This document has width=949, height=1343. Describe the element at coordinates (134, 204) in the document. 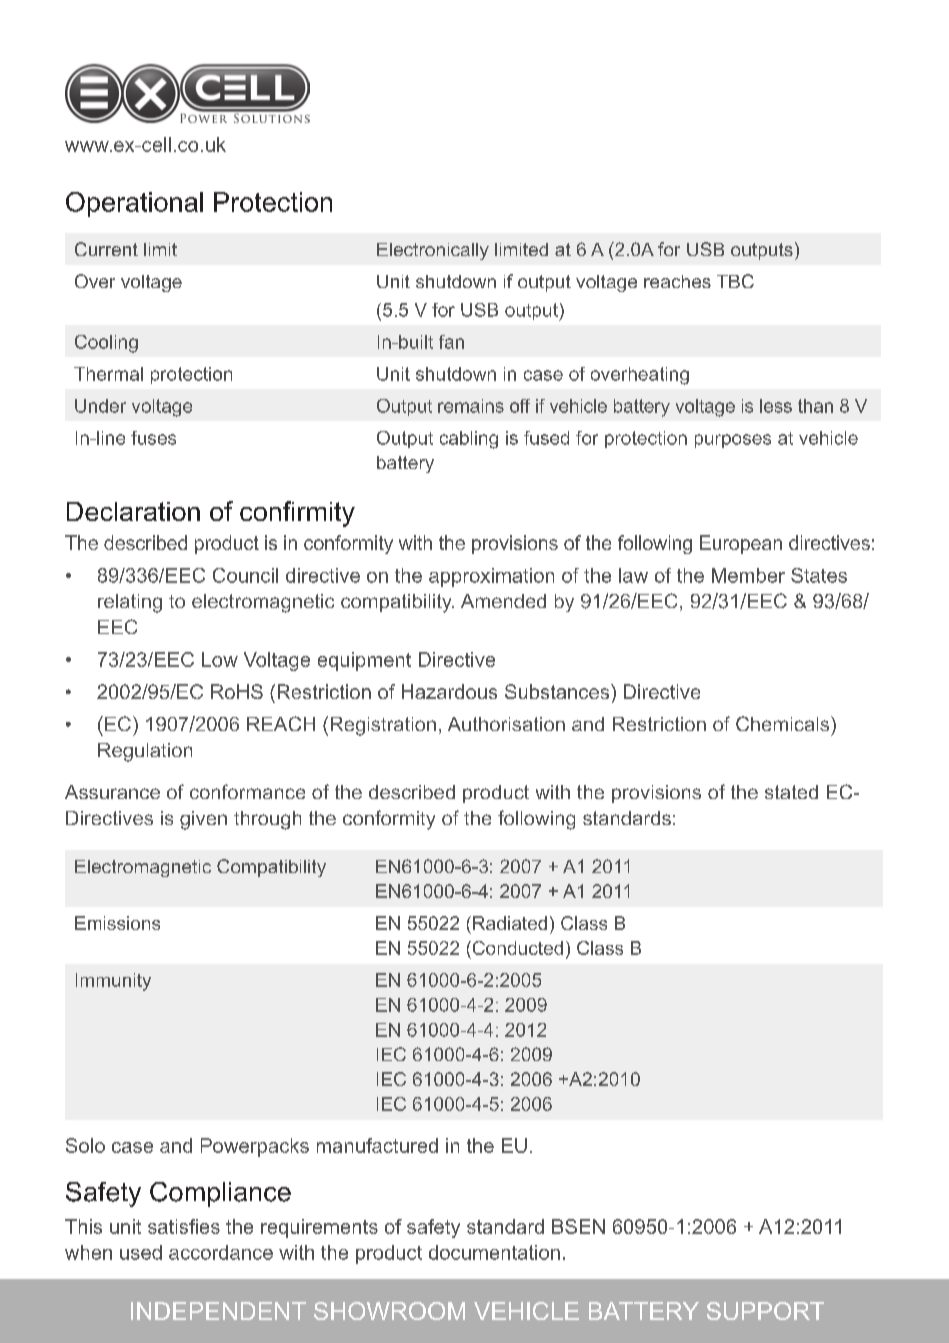

I see `Operational` at that location.
